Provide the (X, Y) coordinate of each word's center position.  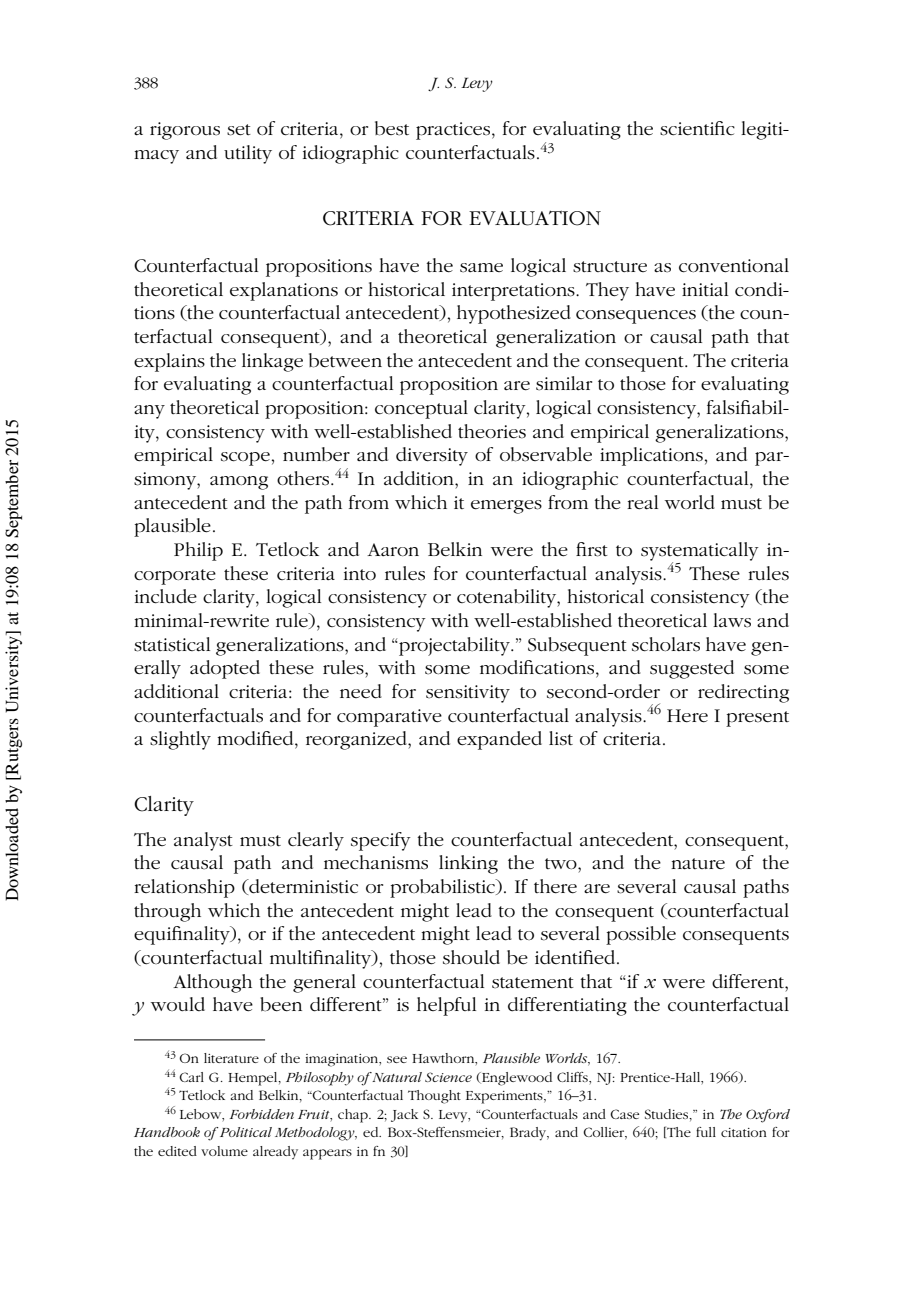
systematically (700, 552)
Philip (198, 551)
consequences (636, 317)
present (757, 719)
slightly (180, 740)
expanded (499, 740)
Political (244, 1132)
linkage (272, 362)
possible (641, 935)
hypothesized (514, 314)
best (392, 128)
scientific (697, 128)
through (167, 912)
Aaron (393, 550)
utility (248, 154)
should (471, 957)
